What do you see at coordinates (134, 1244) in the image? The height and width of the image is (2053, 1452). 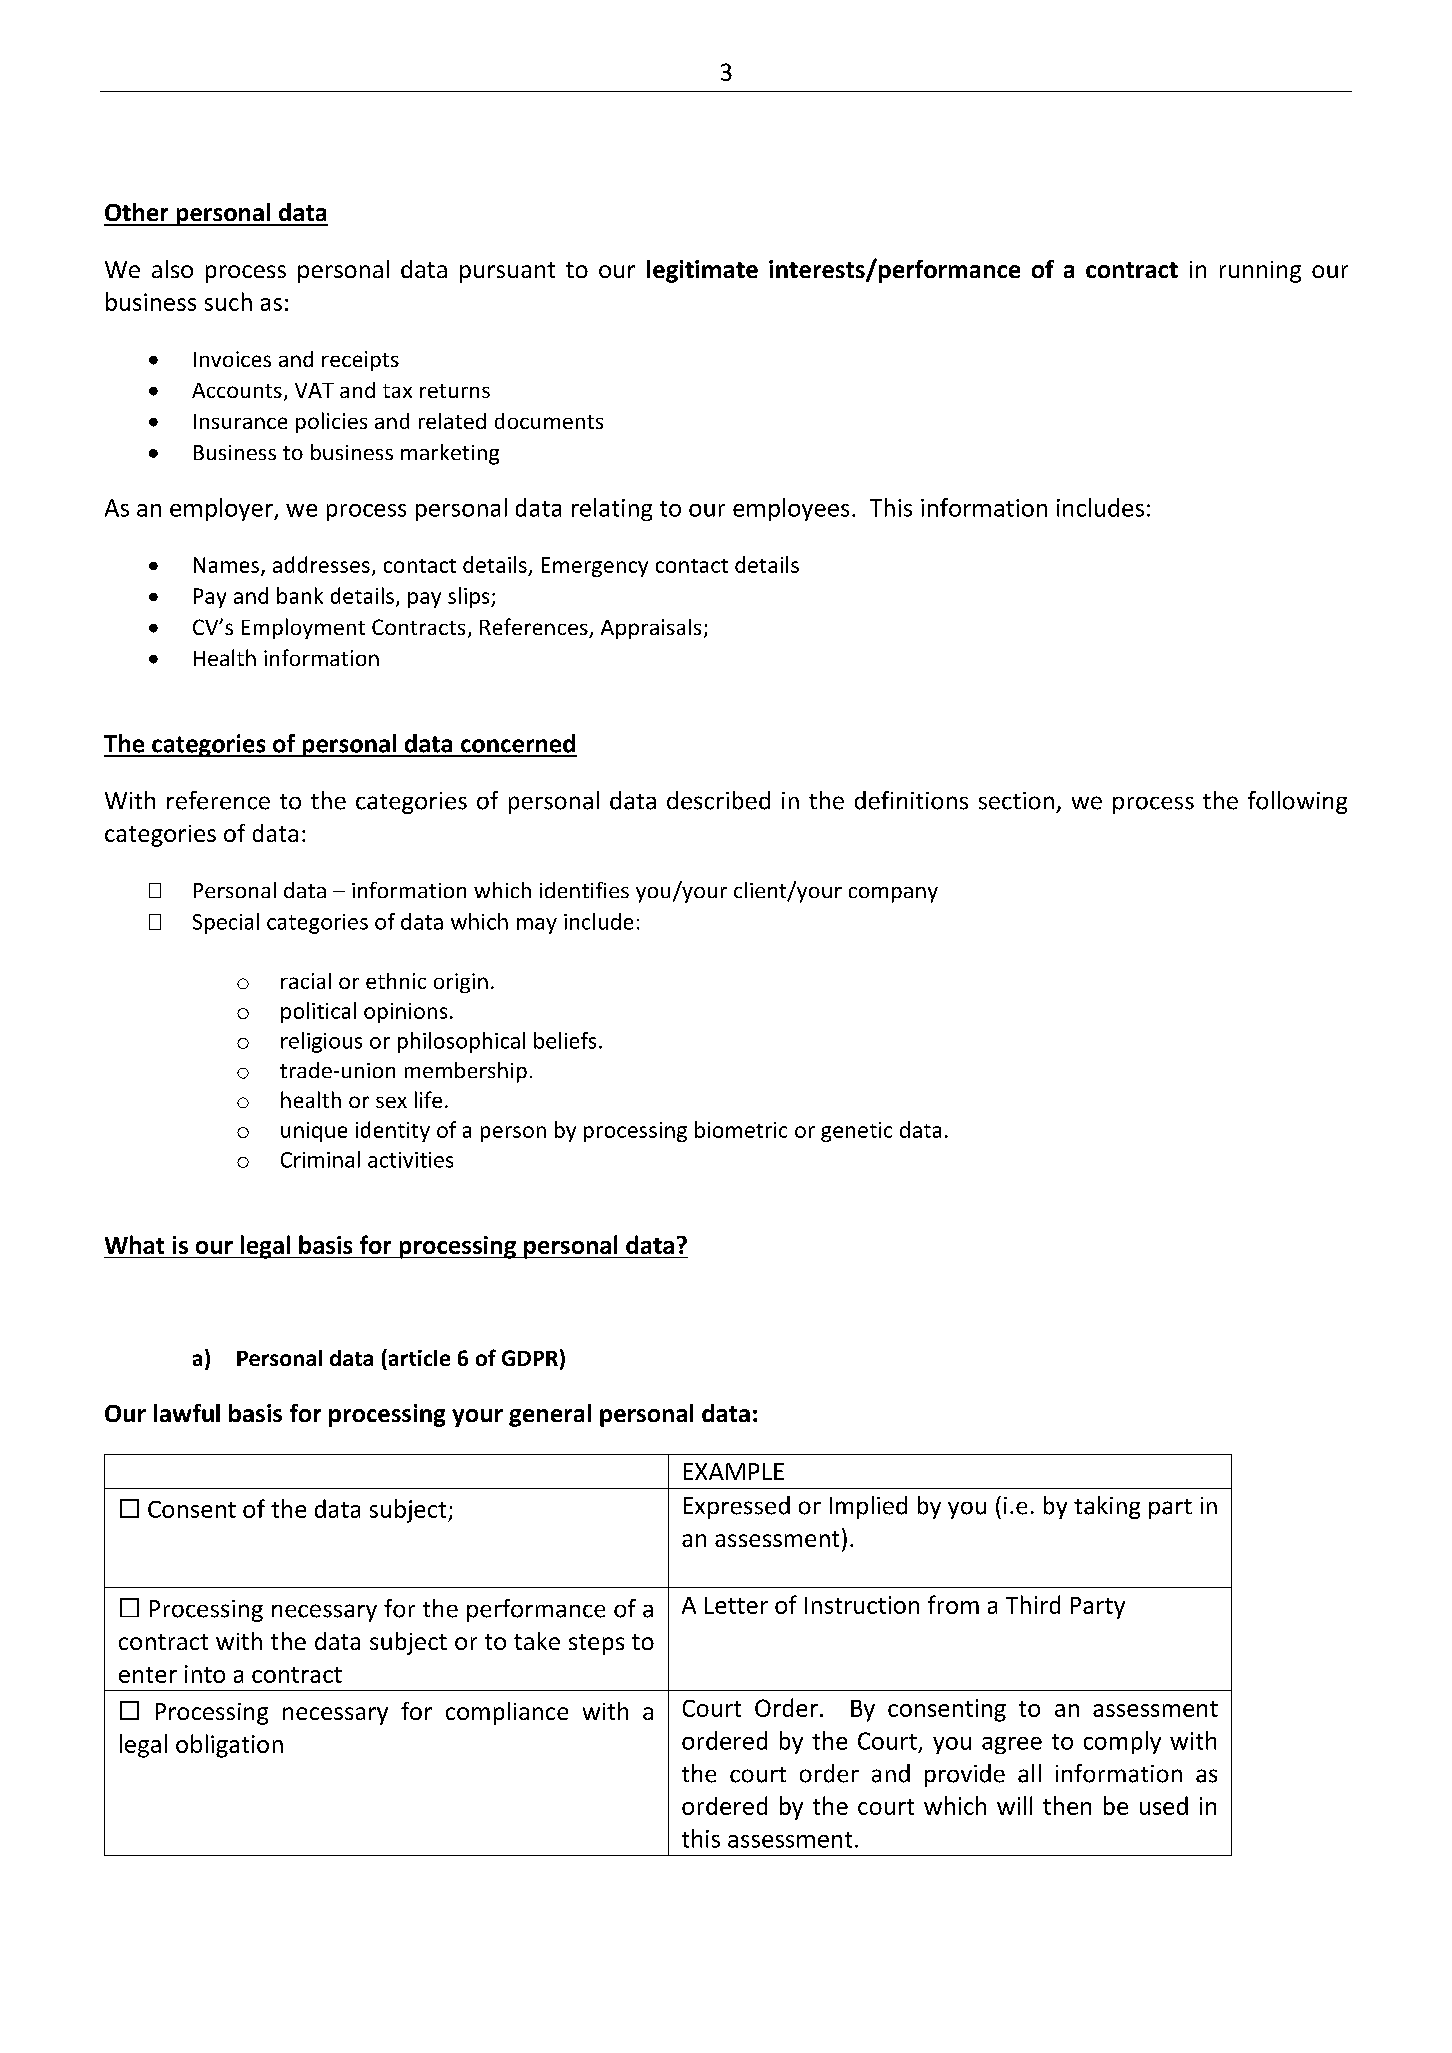 I see `What` at bounding box center [134, 1244].
